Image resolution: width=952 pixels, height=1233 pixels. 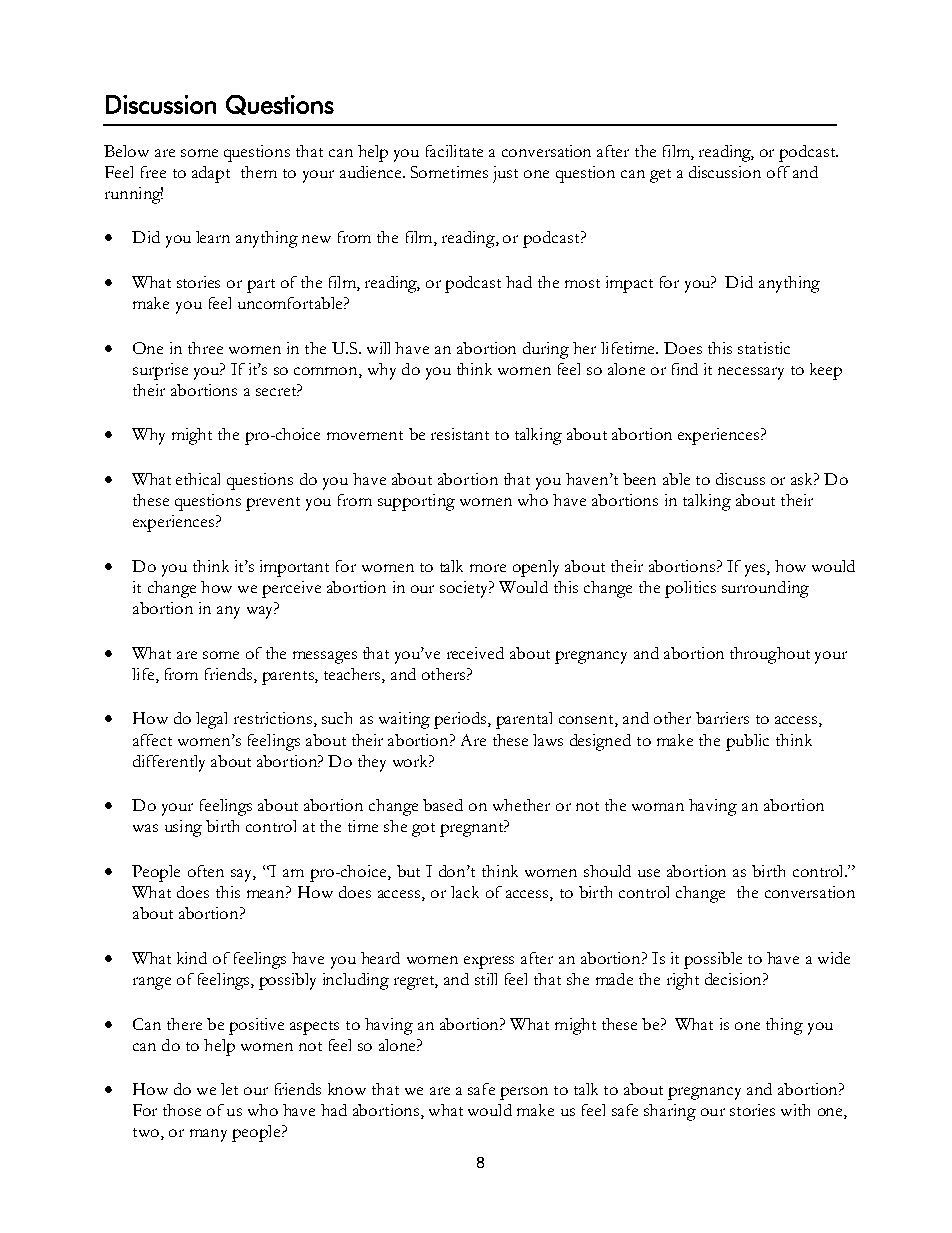 I want to click on supporting, so click(x=416, y=502).
